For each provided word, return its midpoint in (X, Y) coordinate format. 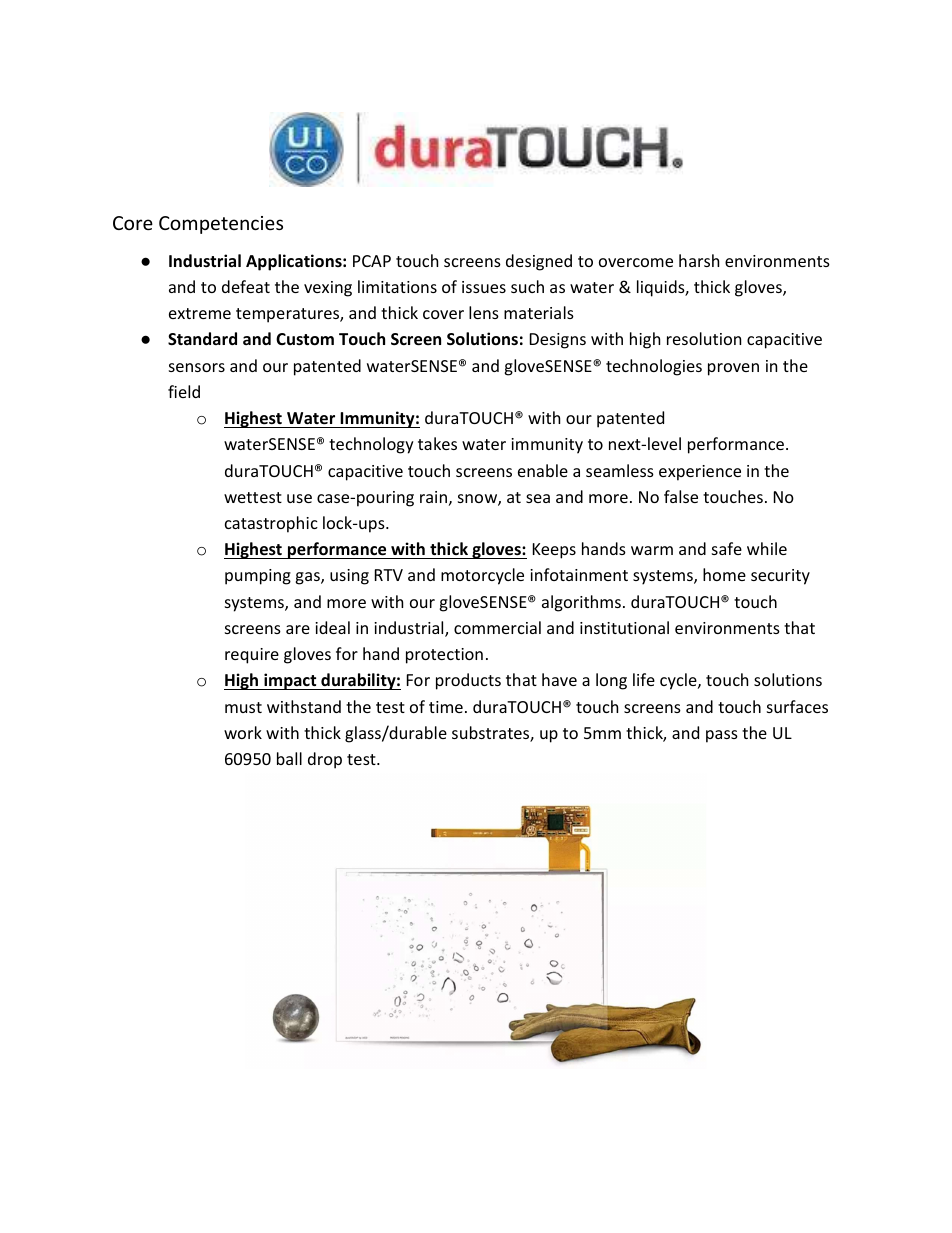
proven (733, 369)
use (299, 498)
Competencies (221, 225)
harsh (699, 260)
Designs (558, 341)
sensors (197, 367)
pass (722, 736)
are (298, 629)
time (446, 707)
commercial (497, 627)
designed (539, 262)
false (681, 496)
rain (433, 497)
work (243, 732)
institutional (624, 627)
